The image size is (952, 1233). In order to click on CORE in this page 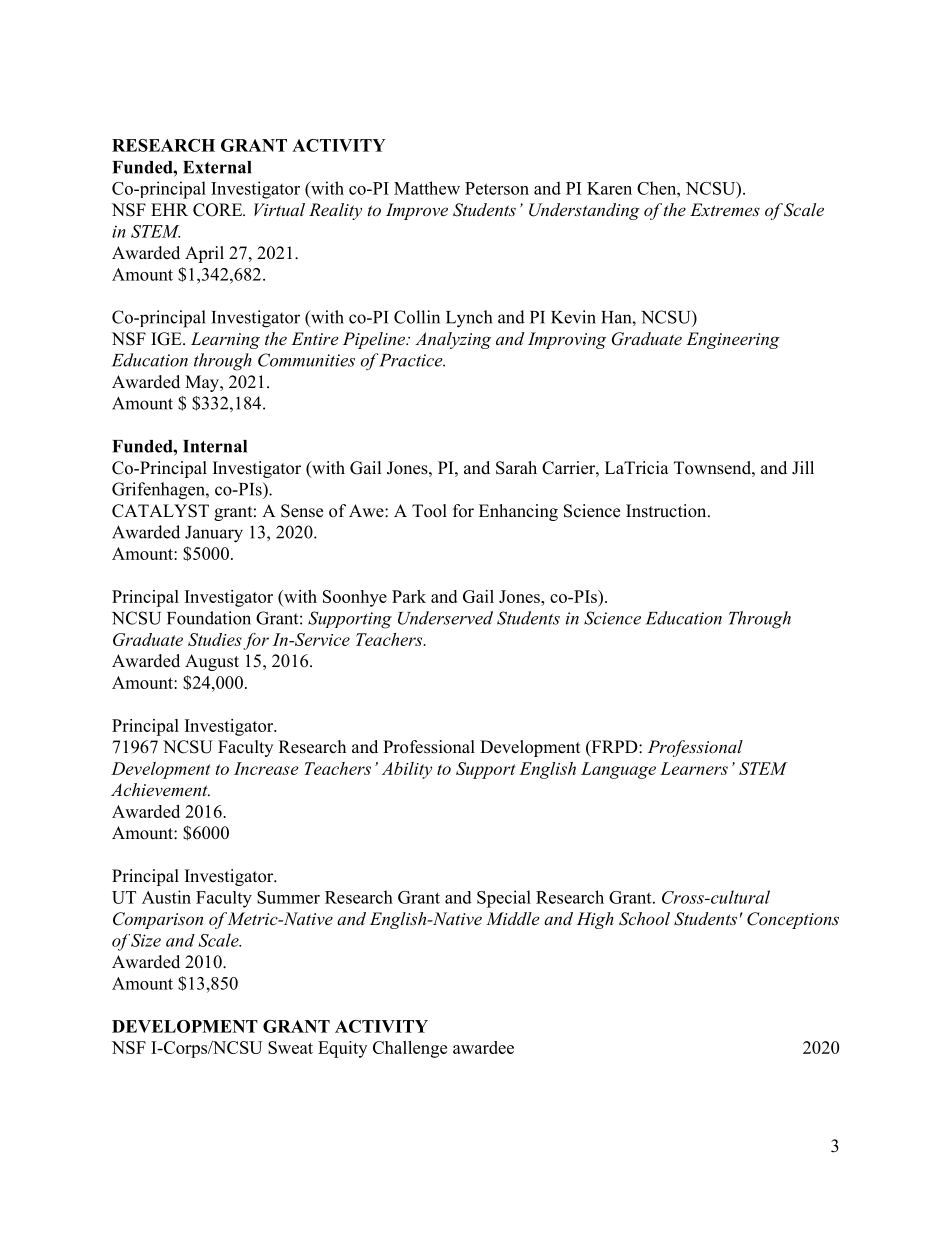, I will do `click(219, 210)`.
